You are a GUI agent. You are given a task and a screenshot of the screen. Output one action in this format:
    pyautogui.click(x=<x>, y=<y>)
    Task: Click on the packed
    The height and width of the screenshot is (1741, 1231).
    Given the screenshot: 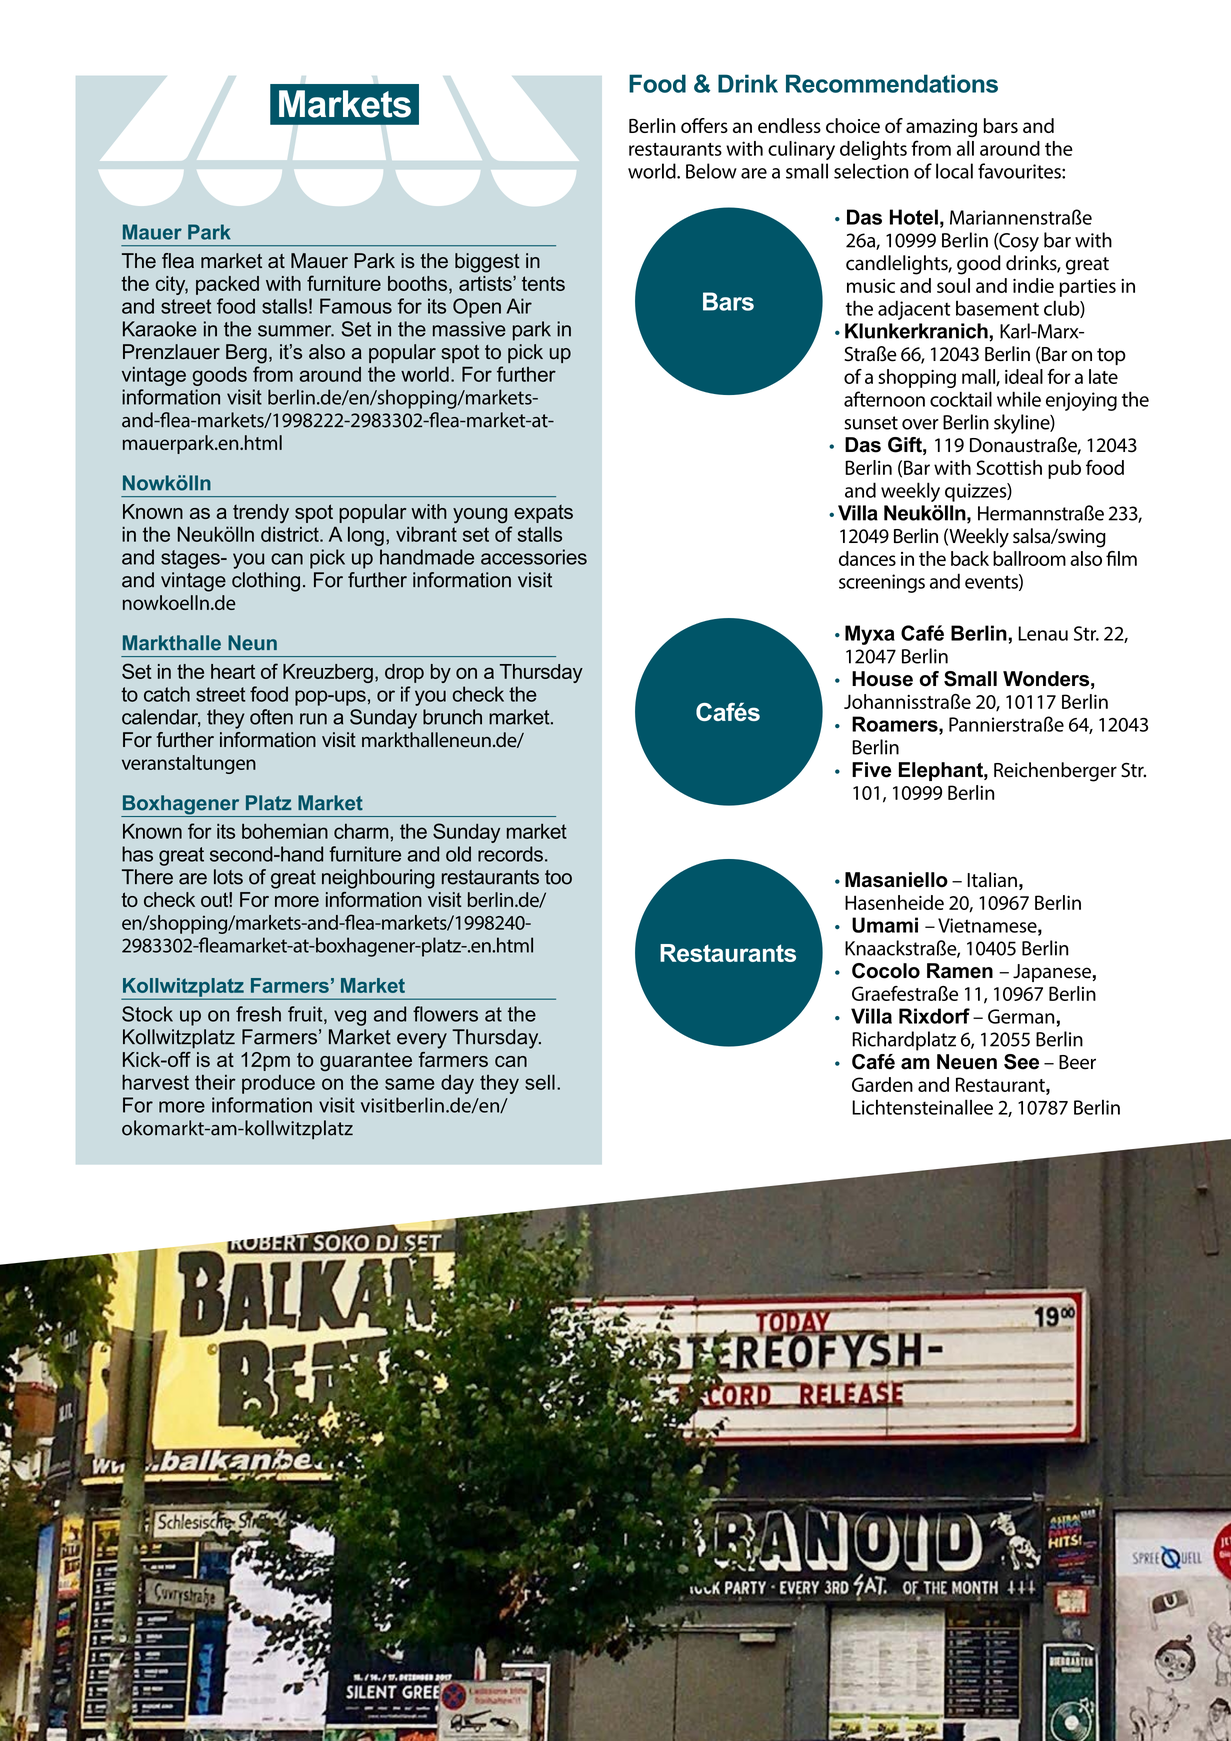 What is the action you would take?
    pyautogui.click(x=227, y=285)
